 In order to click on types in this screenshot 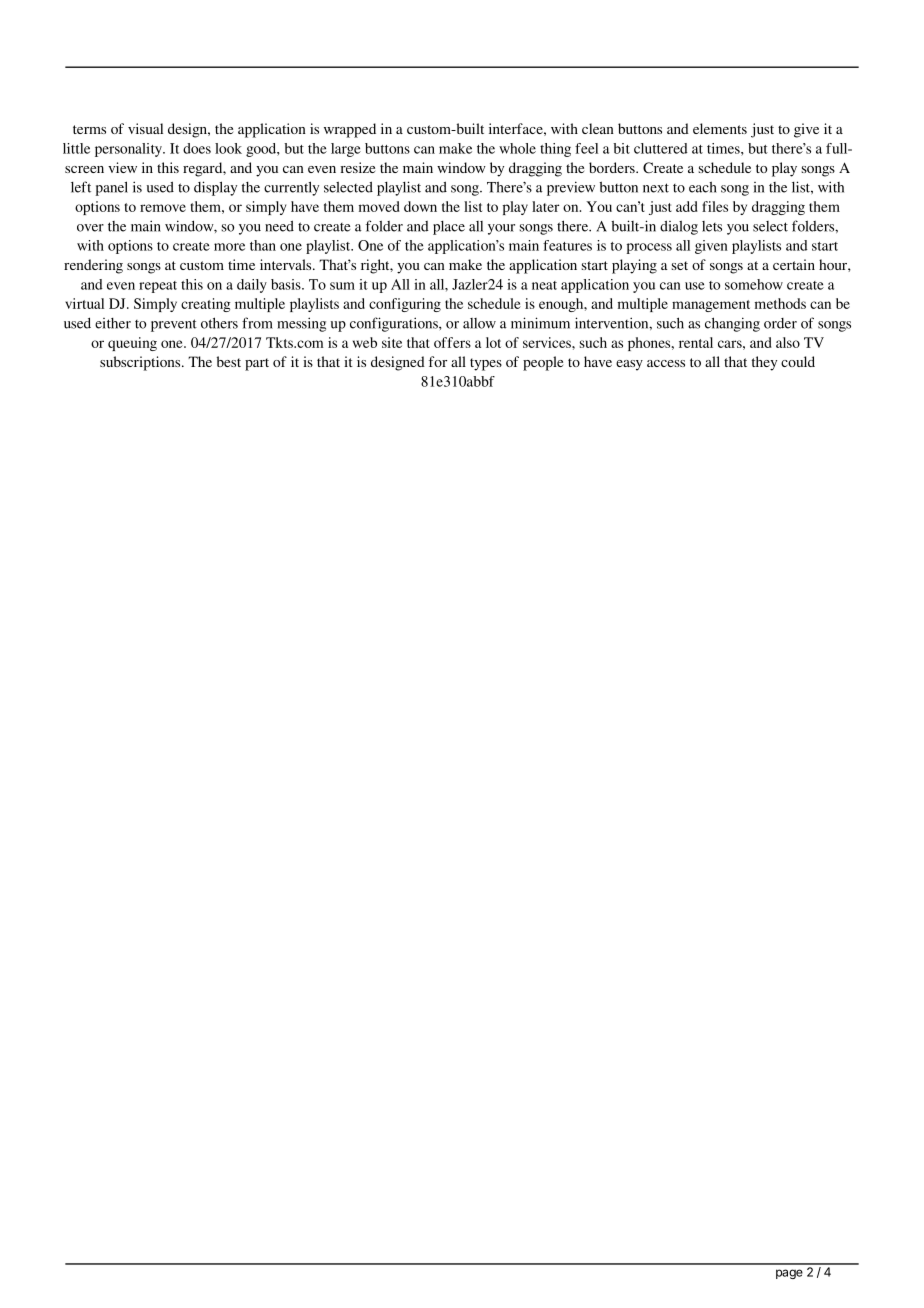, I will do `click(486, 364)`.
